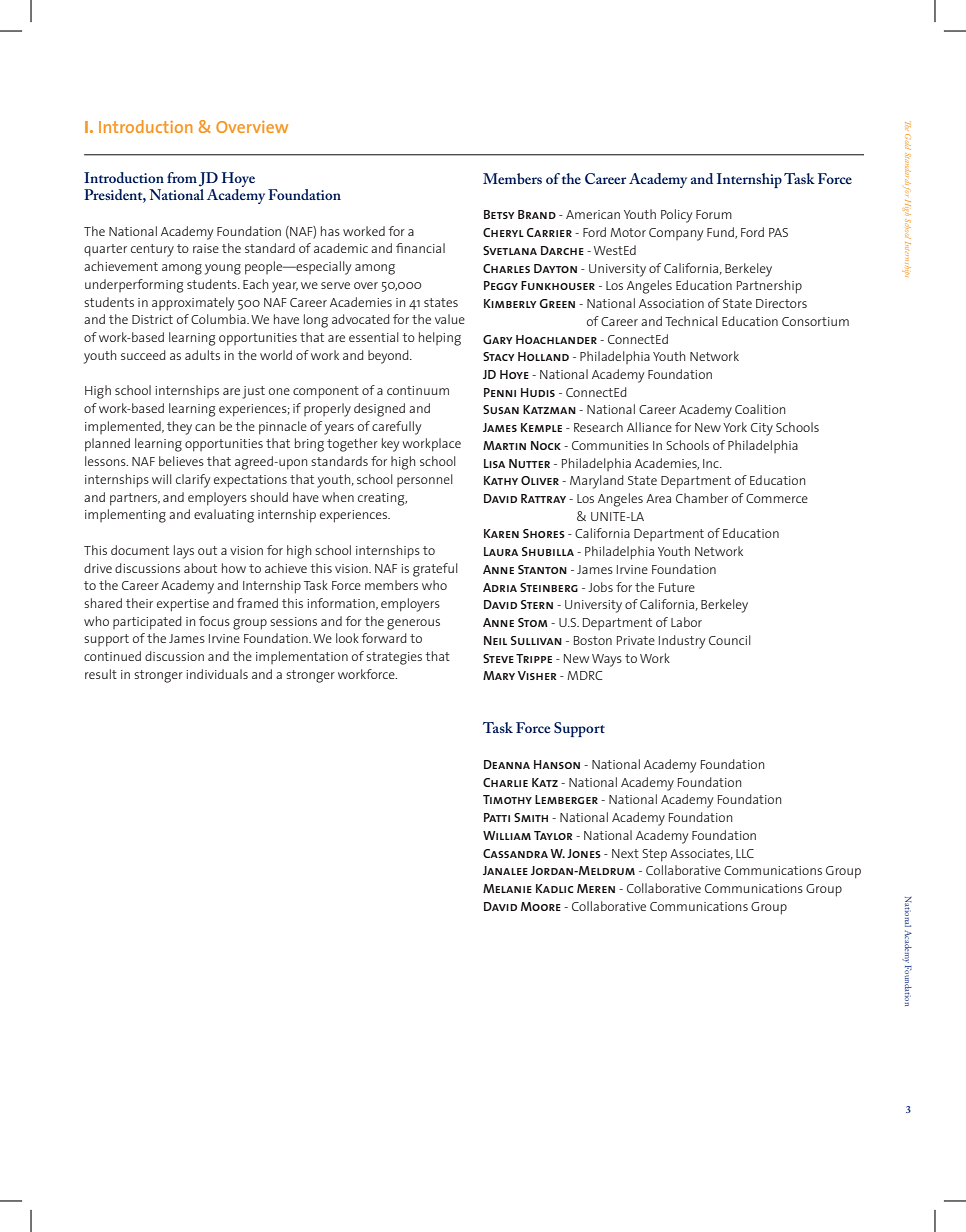 Image resolution: width=966 pixels, height=1232 pixels. What do you see at coordinates (499, 214) in the screenshot?
I see `Betsy` at bounding box center [499, 214].
